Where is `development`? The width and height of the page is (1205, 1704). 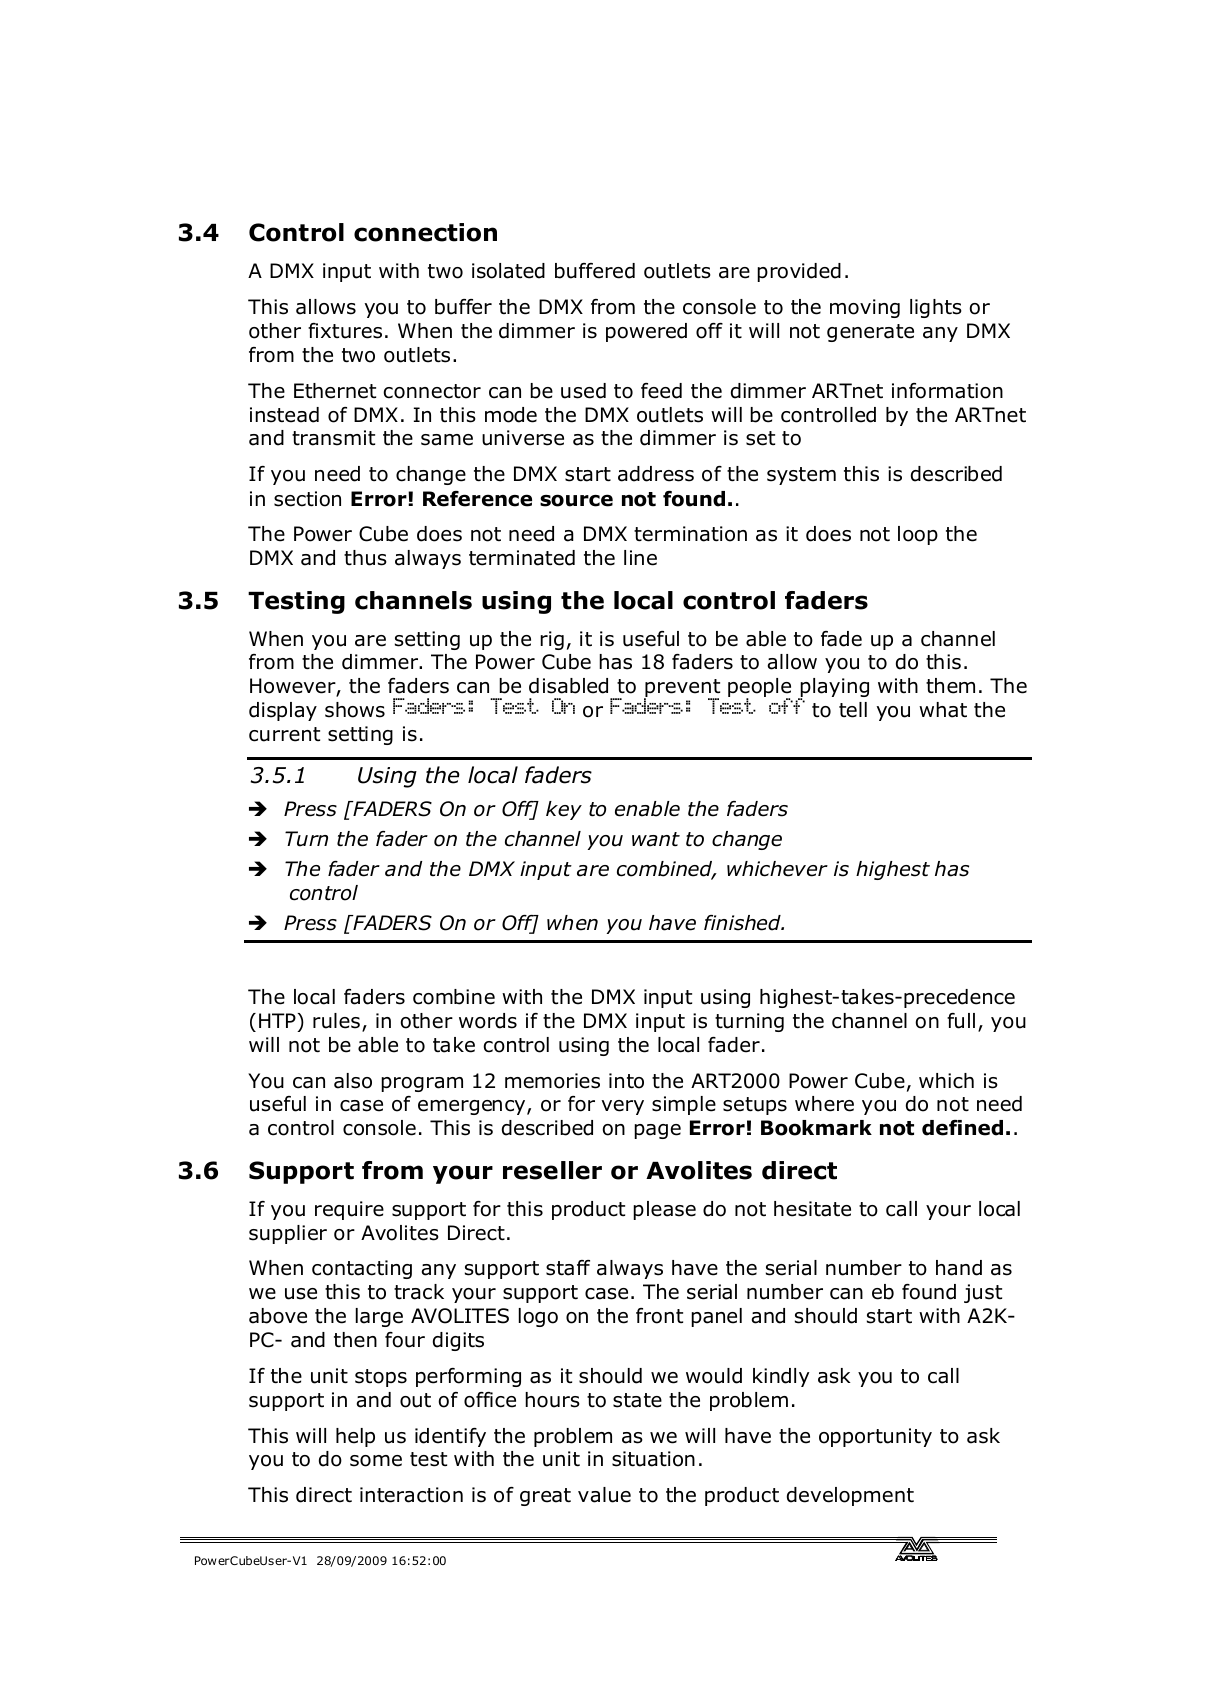
development is located at coordinates (850, 1496).
